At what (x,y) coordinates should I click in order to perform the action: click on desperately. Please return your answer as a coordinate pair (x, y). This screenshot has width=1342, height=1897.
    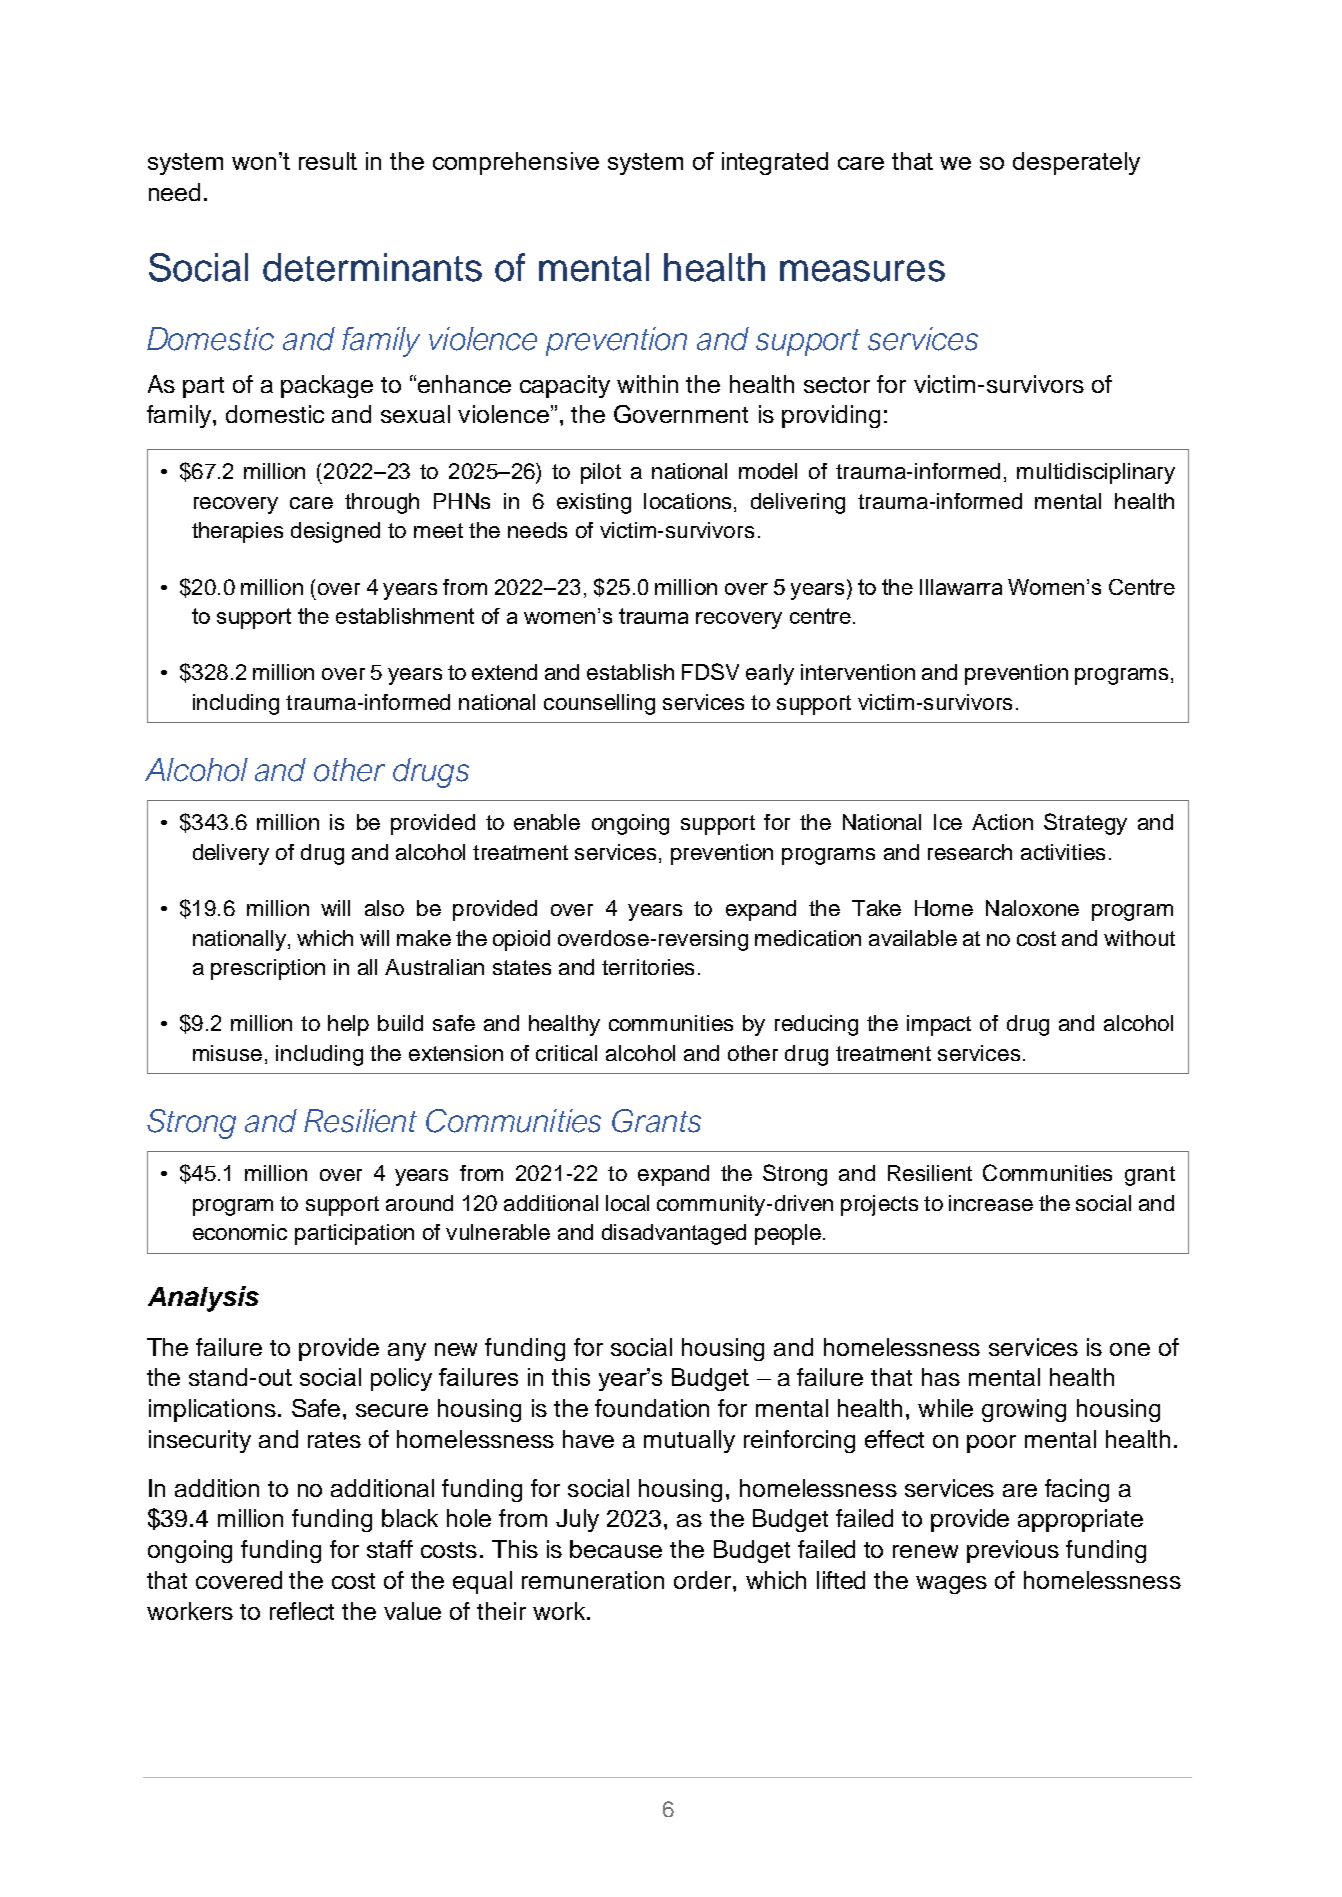
    Looking at the image, I should click on (1076, 163).
